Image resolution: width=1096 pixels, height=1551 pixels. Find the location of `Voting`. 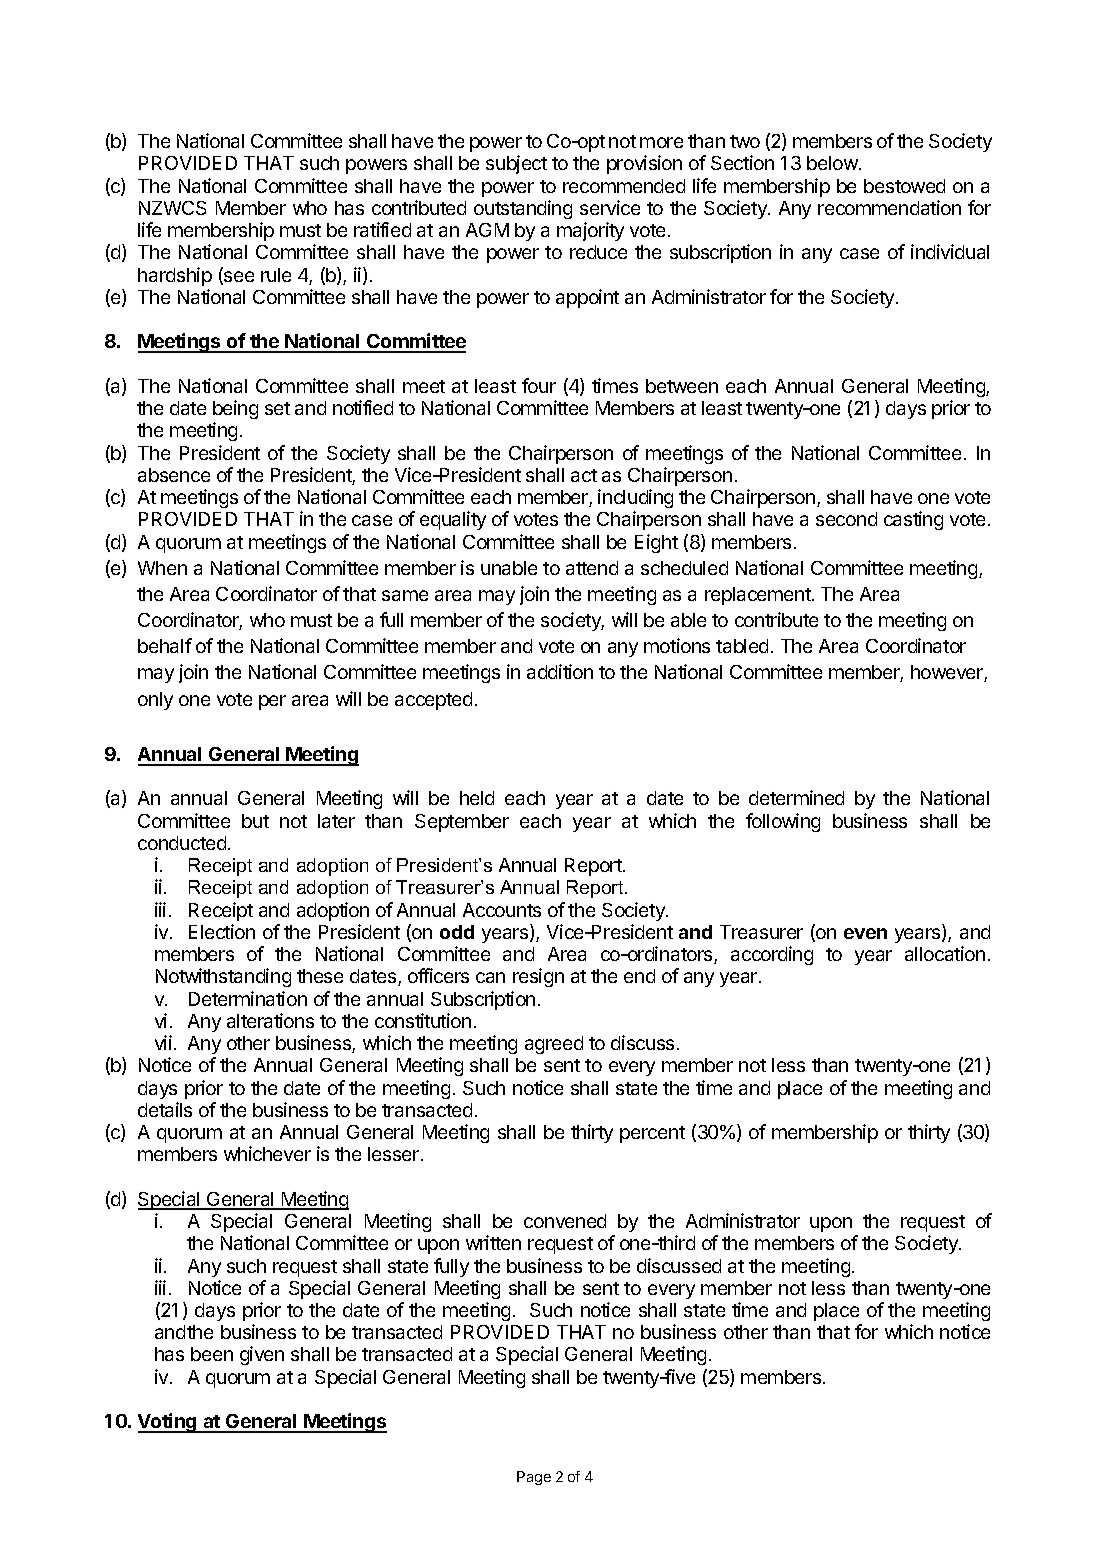

Voting is located at coordinates (168, 1423).
